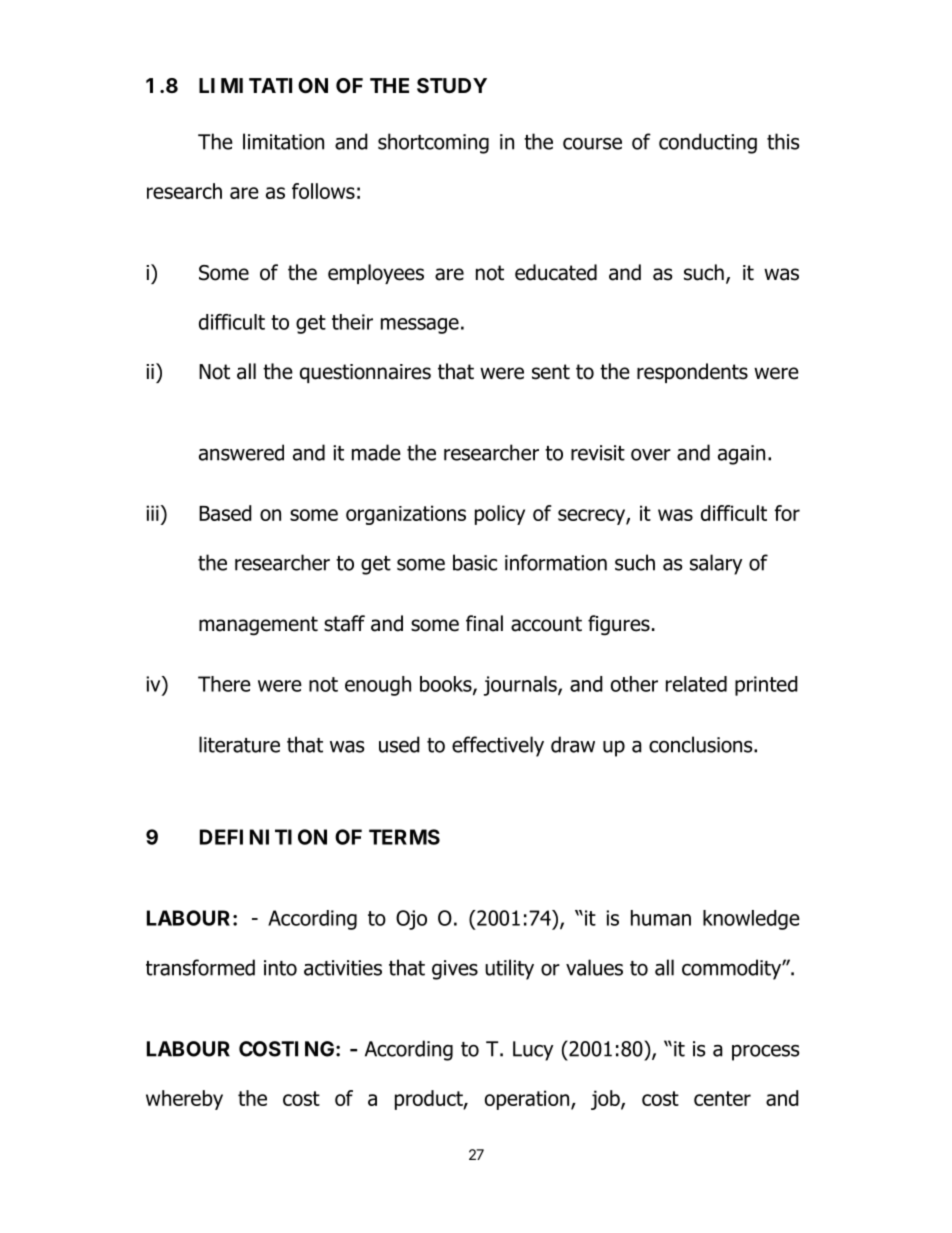 The height and width of the image is (1233, 952). I want to click on their, so click(352, 322).
